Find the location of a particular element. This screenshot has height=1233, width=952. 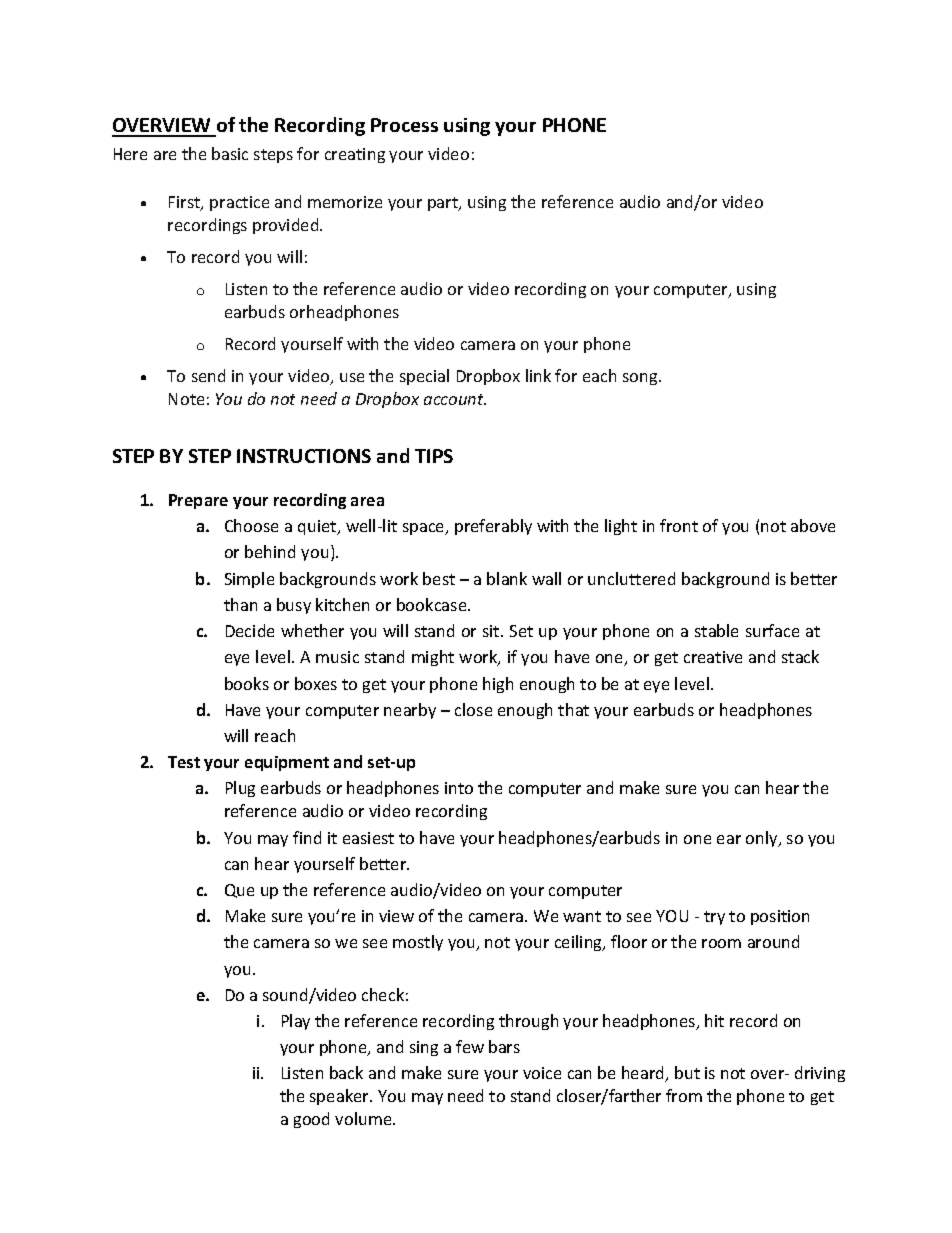

Process is located at coordinates (404, 125).
